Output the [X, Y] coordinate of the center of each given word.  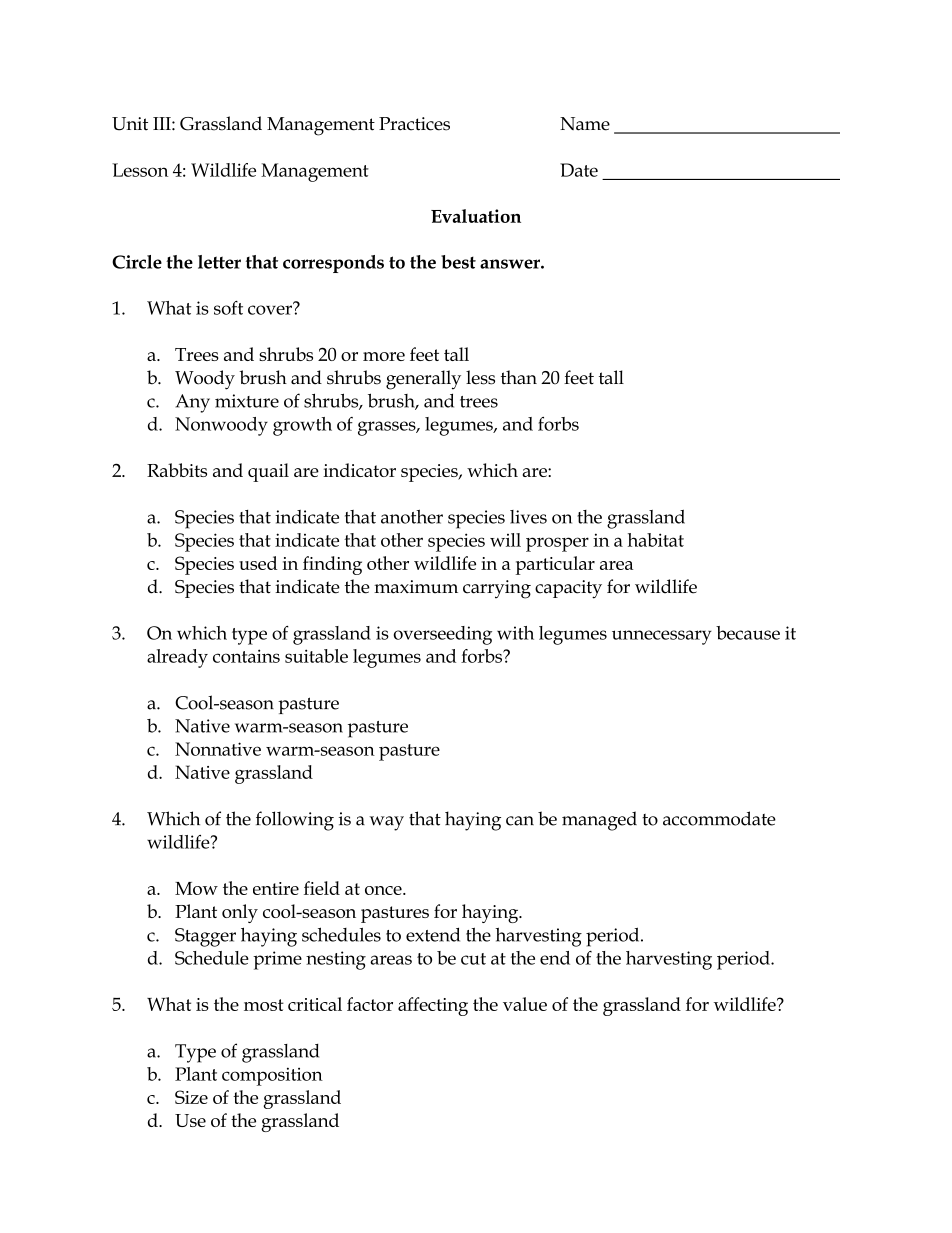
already [177, 658]
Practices [414, 124]
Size [191, 1097]
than [519, 377]
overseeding [443, 635]
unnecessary [662, 637]
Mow [196, 888]
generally [423, 380]
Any [192, 403]
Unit [130, 124]
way [386, 823]
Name [585, 124]
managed [599, 821]
